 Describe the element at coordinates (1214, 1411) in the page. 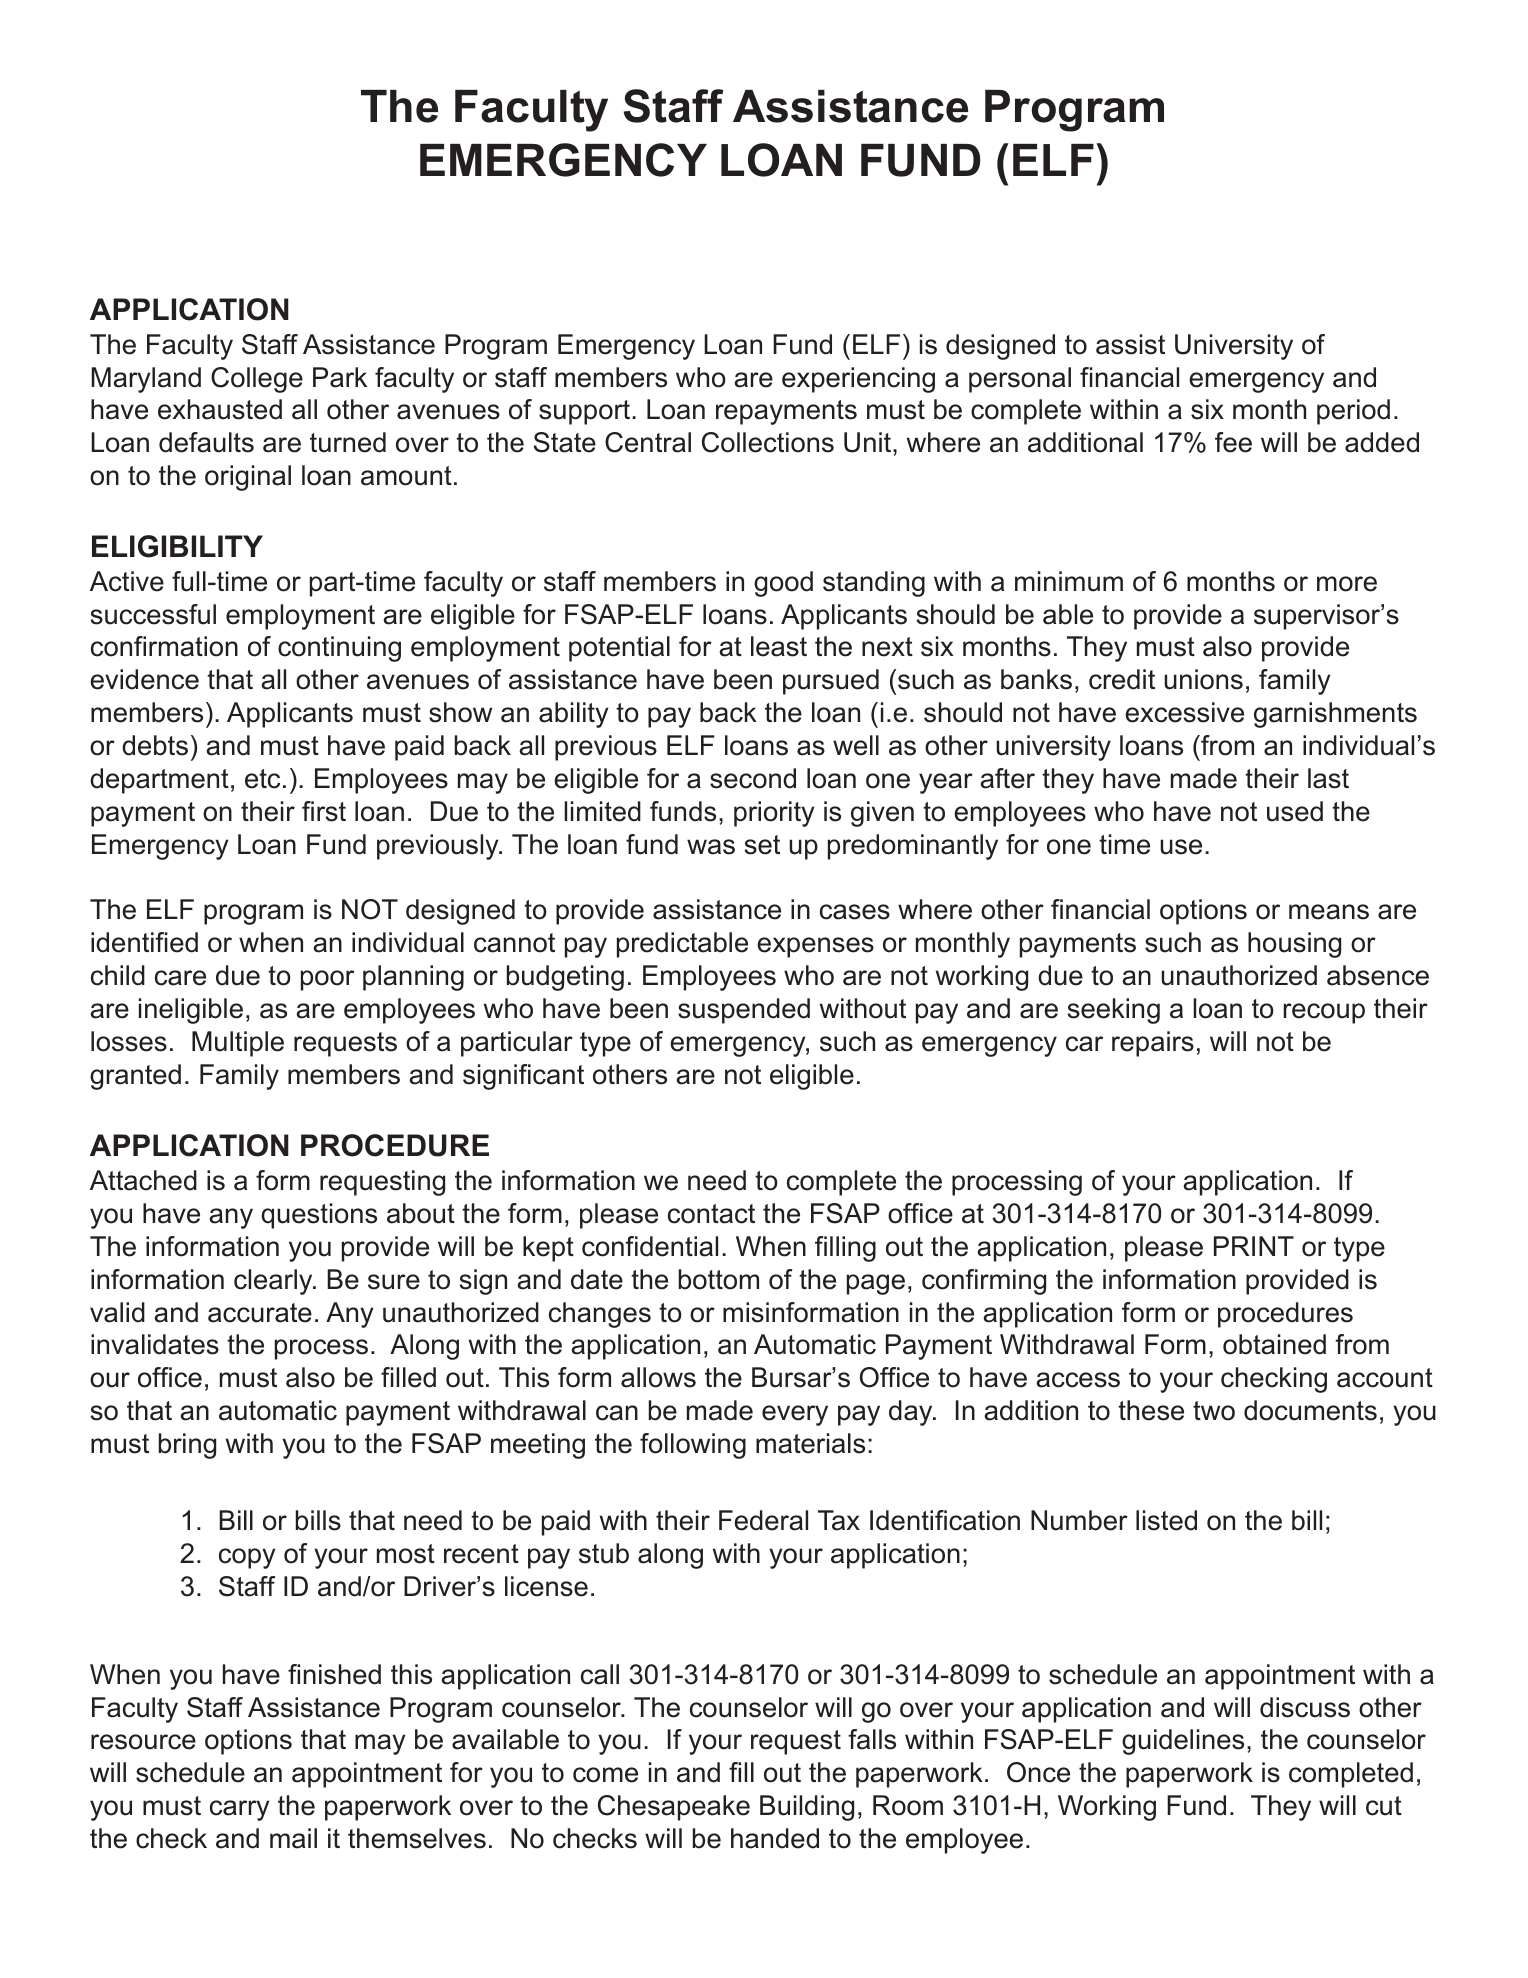

I see `two` at that location.
